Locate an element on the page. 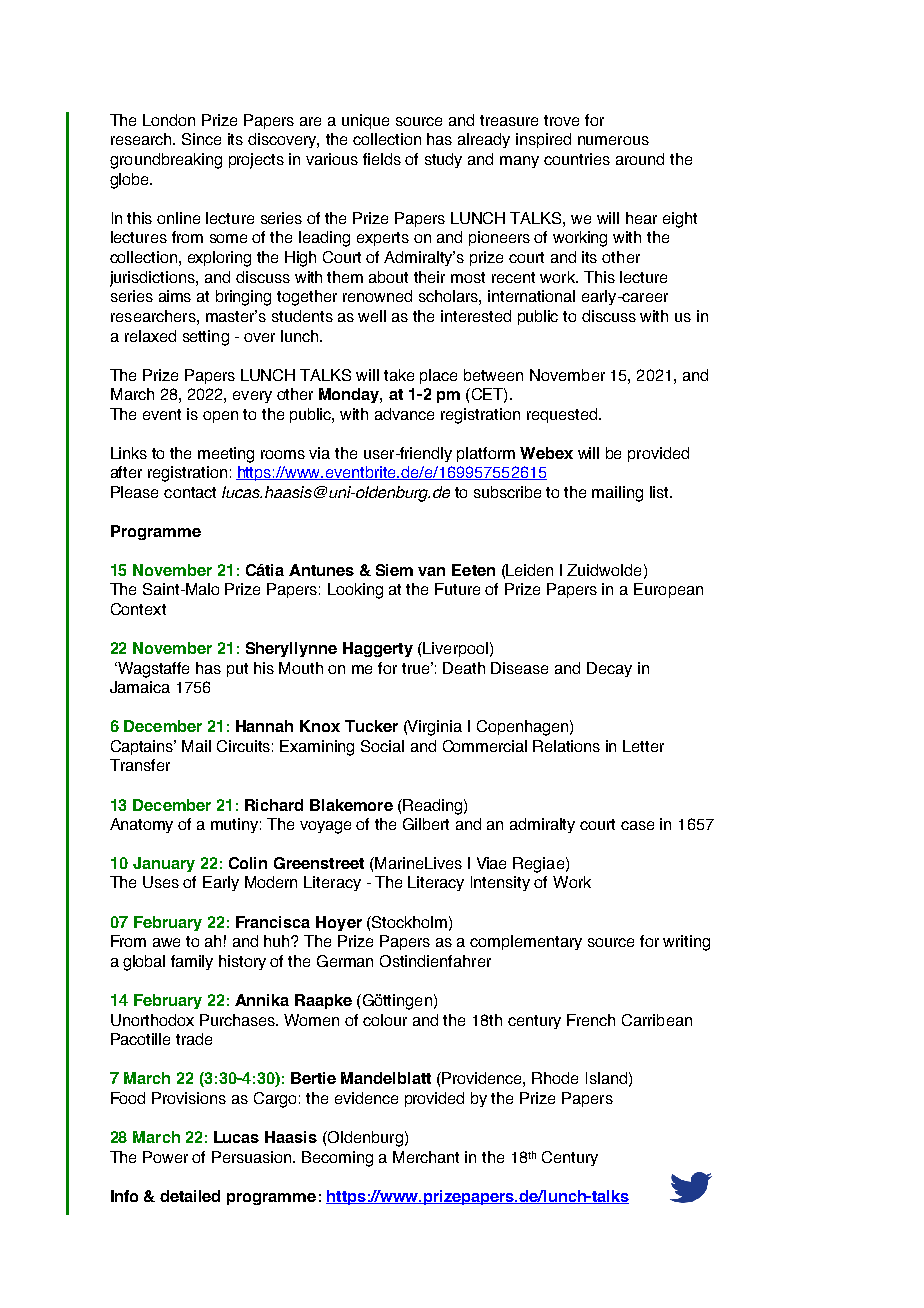 This image has width=924, height=1308. Power is located at coordinates (165, 1157).
